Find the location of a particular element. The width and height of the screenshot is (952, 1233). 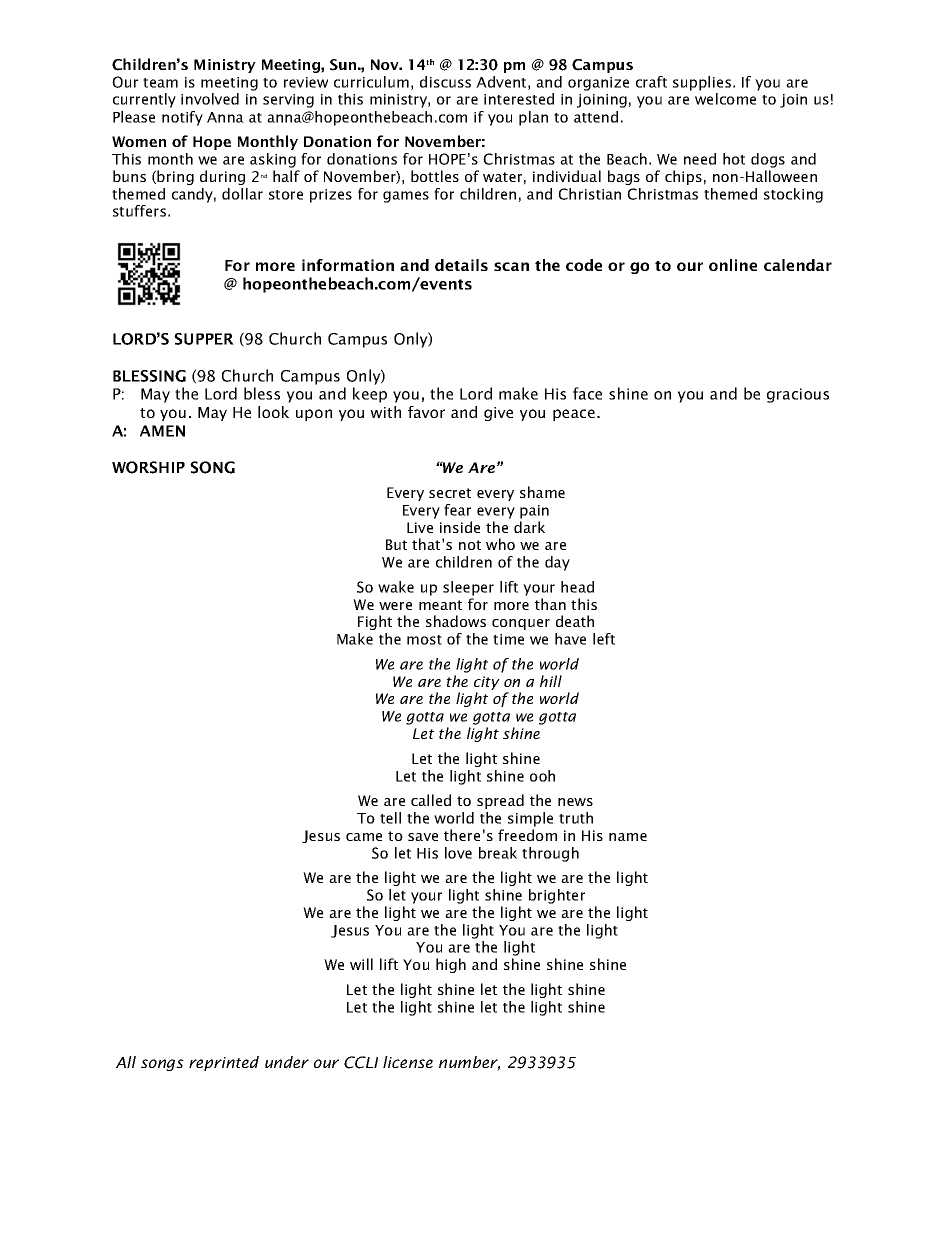

came is located at coordinates (364, 837).
